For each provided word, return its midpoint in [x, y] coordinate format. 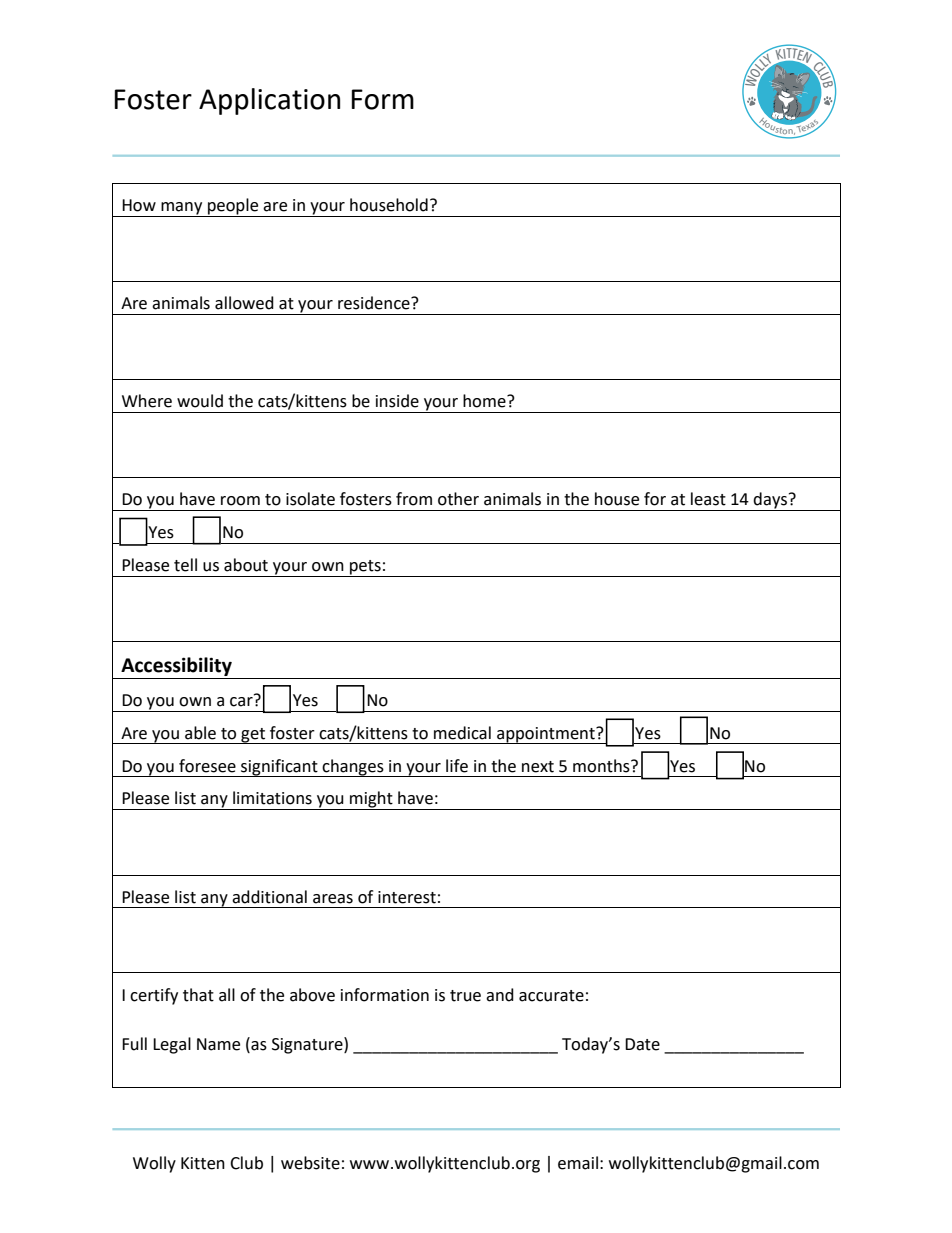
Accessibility [176, 666]
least [708, 499]
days [771, 501]
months [602, 766]
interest [407, 897]
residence [375, 303]
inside [397, 401]
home [485, 401]
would [200, 401]
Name [218, 1044]
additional [269, 897]
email [578, 1163]
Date [642, 1044]
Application [269, 101]
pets [365, 568]
